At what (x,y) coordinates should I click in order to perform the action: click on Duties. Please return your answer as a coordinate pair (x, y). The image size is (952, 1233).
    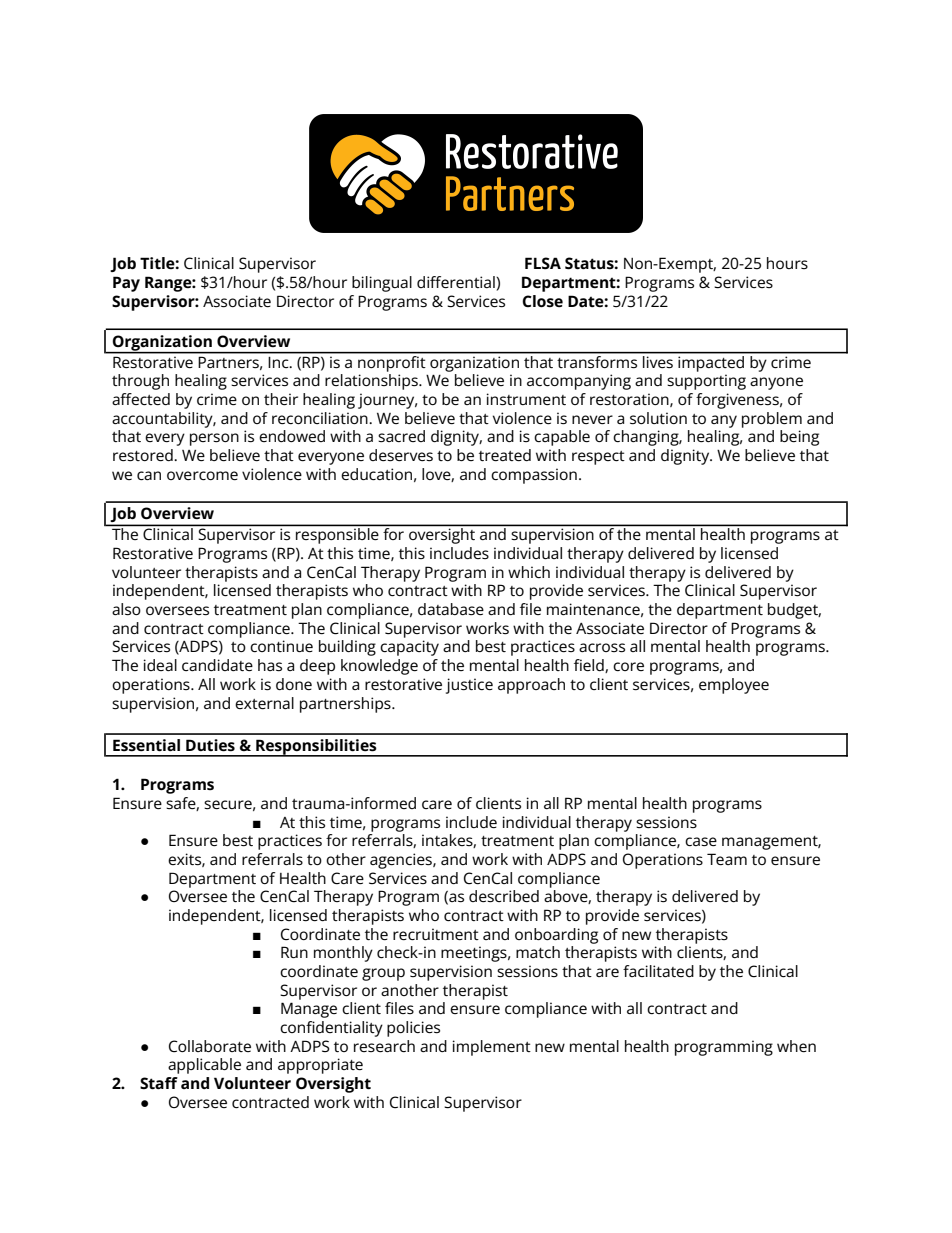
    Looking at the image, I should click on (210, 745).
